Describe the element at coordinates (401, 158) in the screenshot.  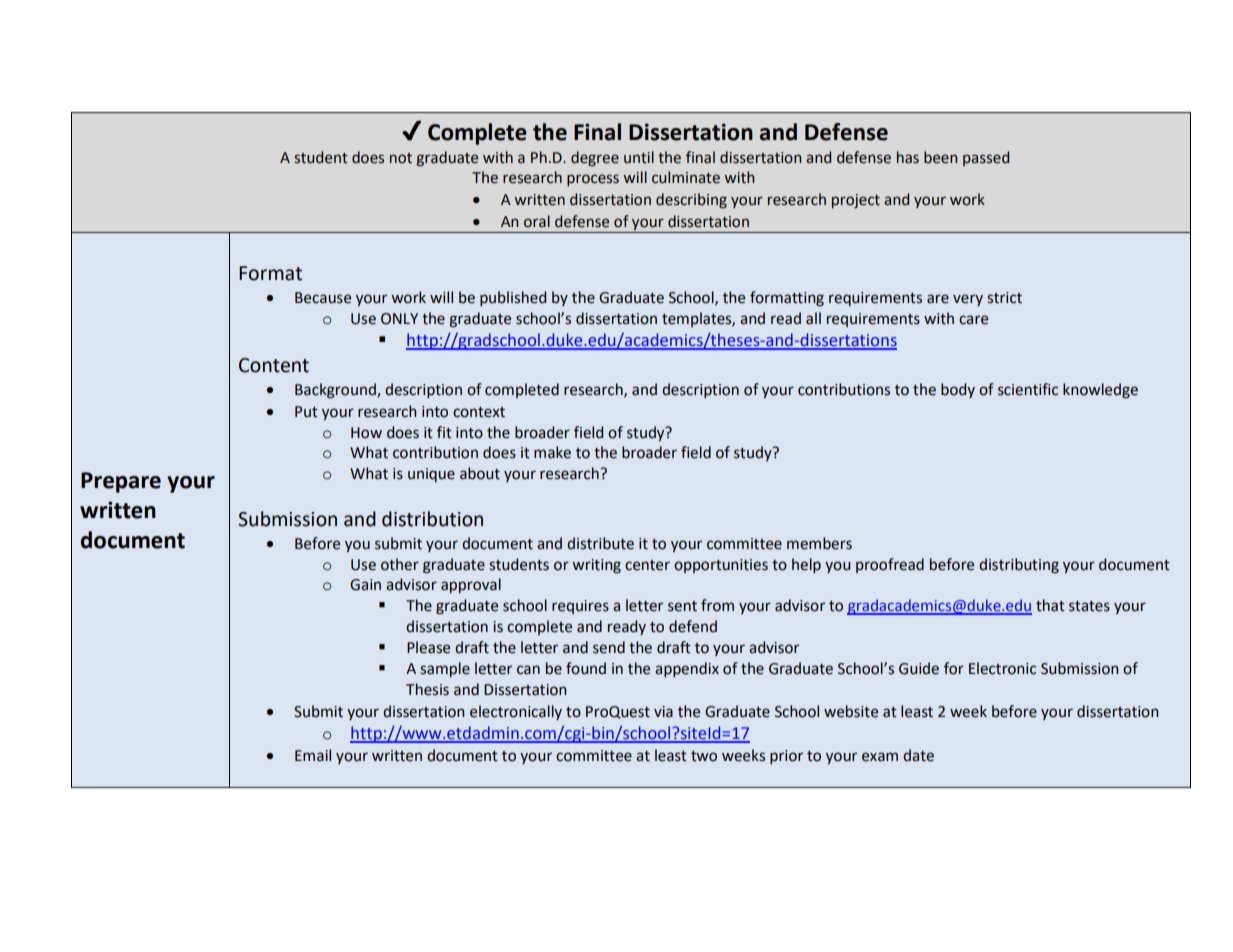
I see `not` at that location.
